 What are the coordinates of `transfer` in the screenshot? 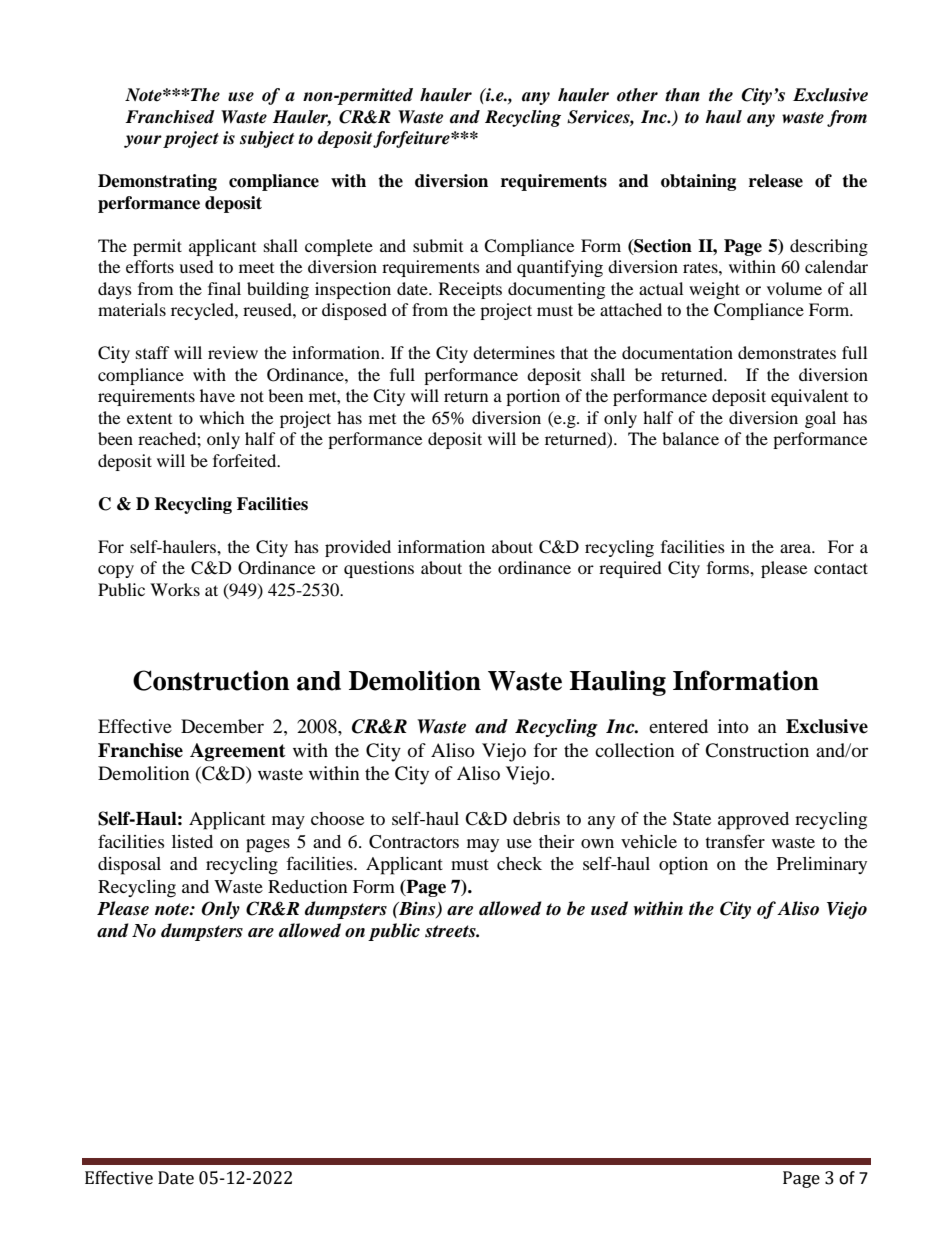 It's located at (735, 841).
